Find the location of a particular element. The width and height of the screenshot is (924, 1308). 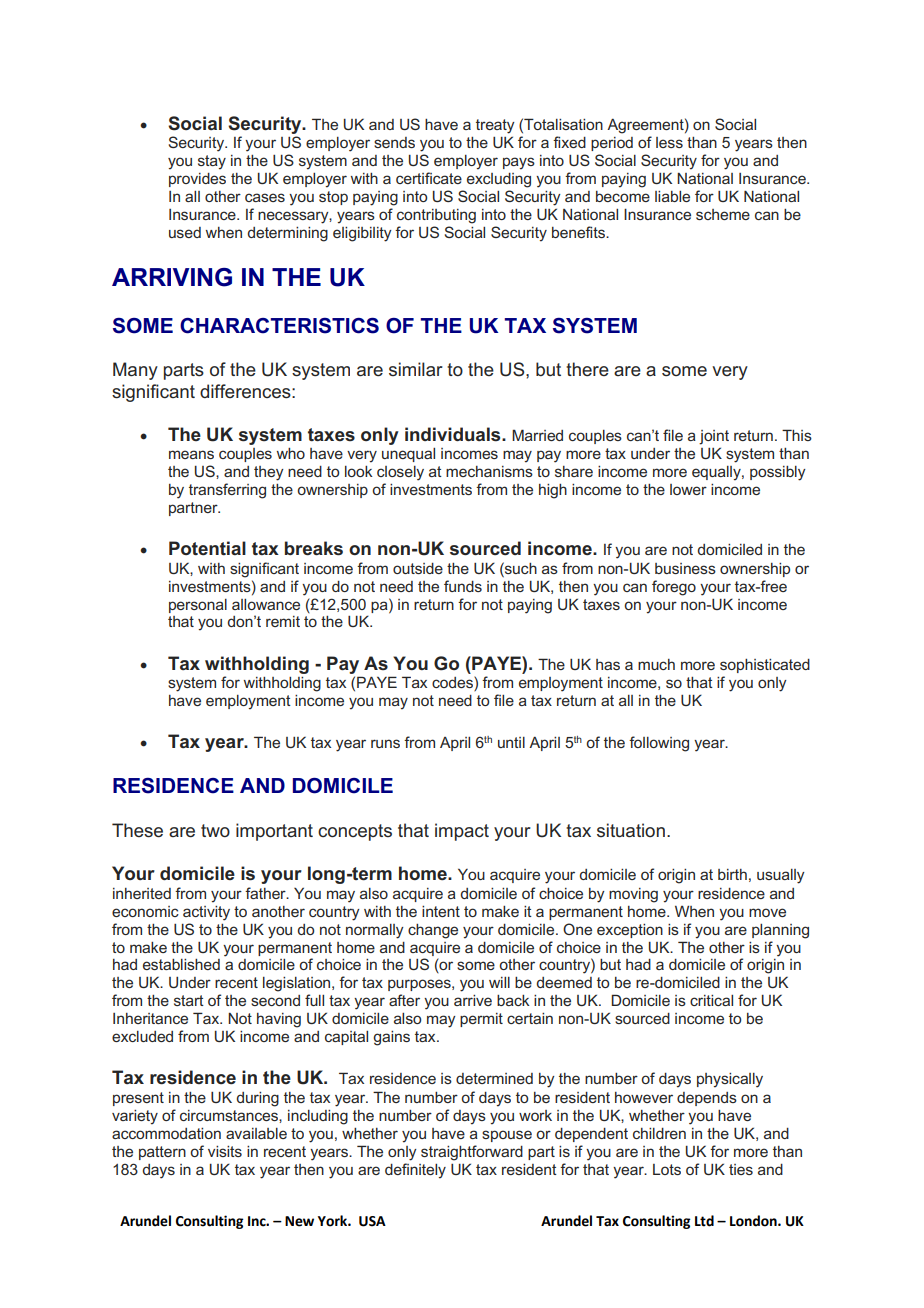

individuals is located at coordinates (454, 434).
